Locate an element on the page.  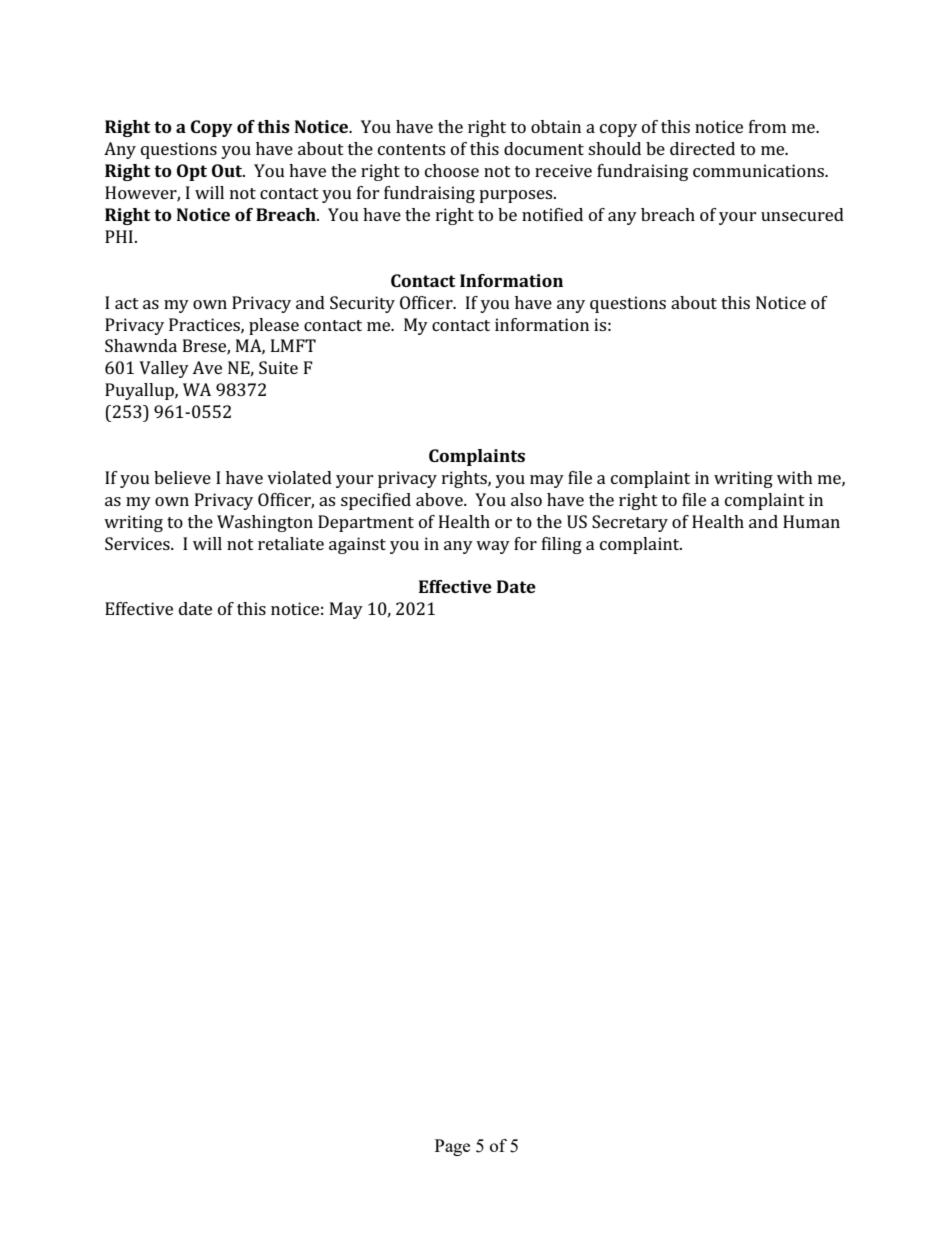
way is located at coordinates (493, 547).
